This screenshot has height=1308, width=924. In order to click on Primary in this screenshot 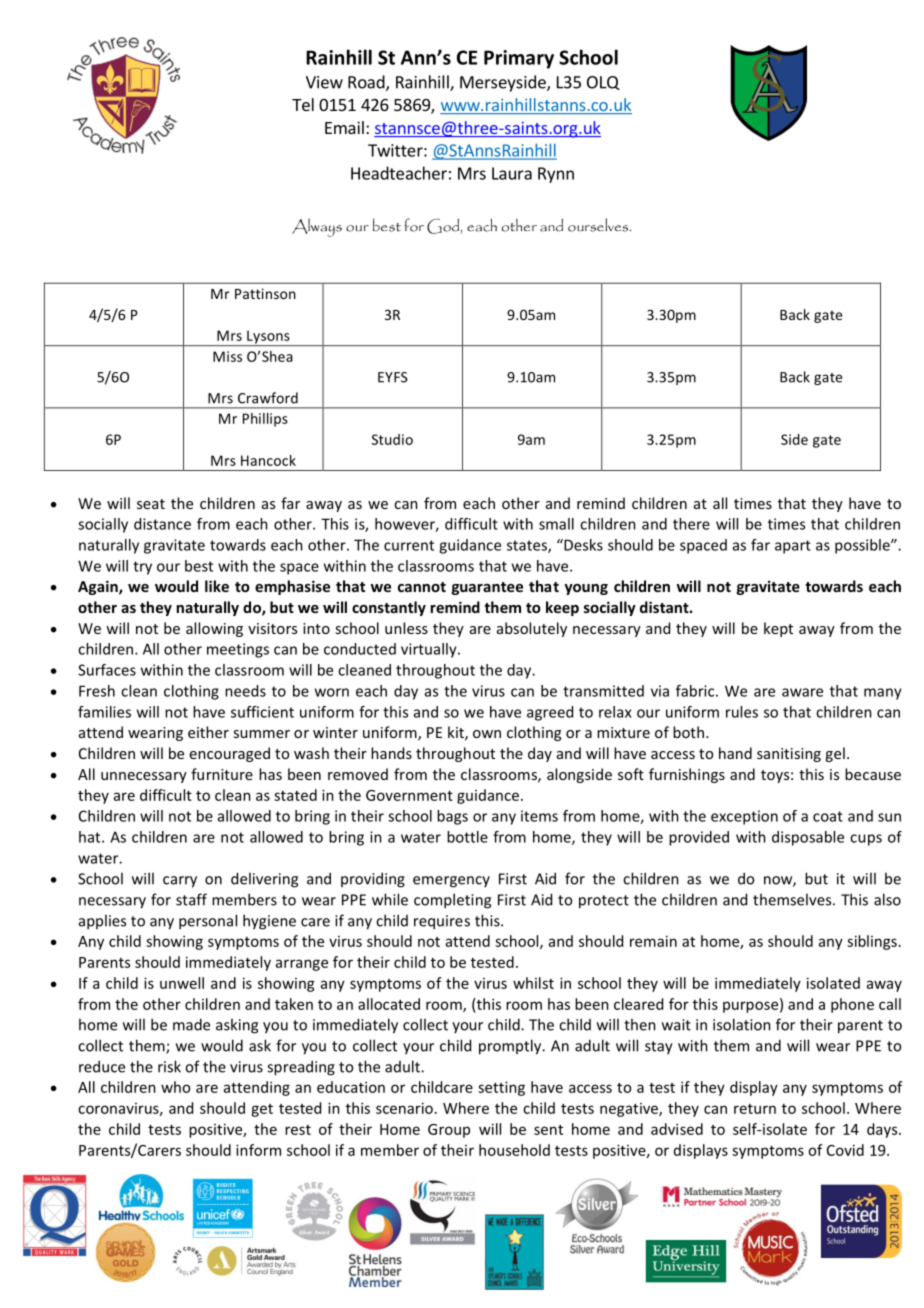, I will do `click(519, 59)`.
